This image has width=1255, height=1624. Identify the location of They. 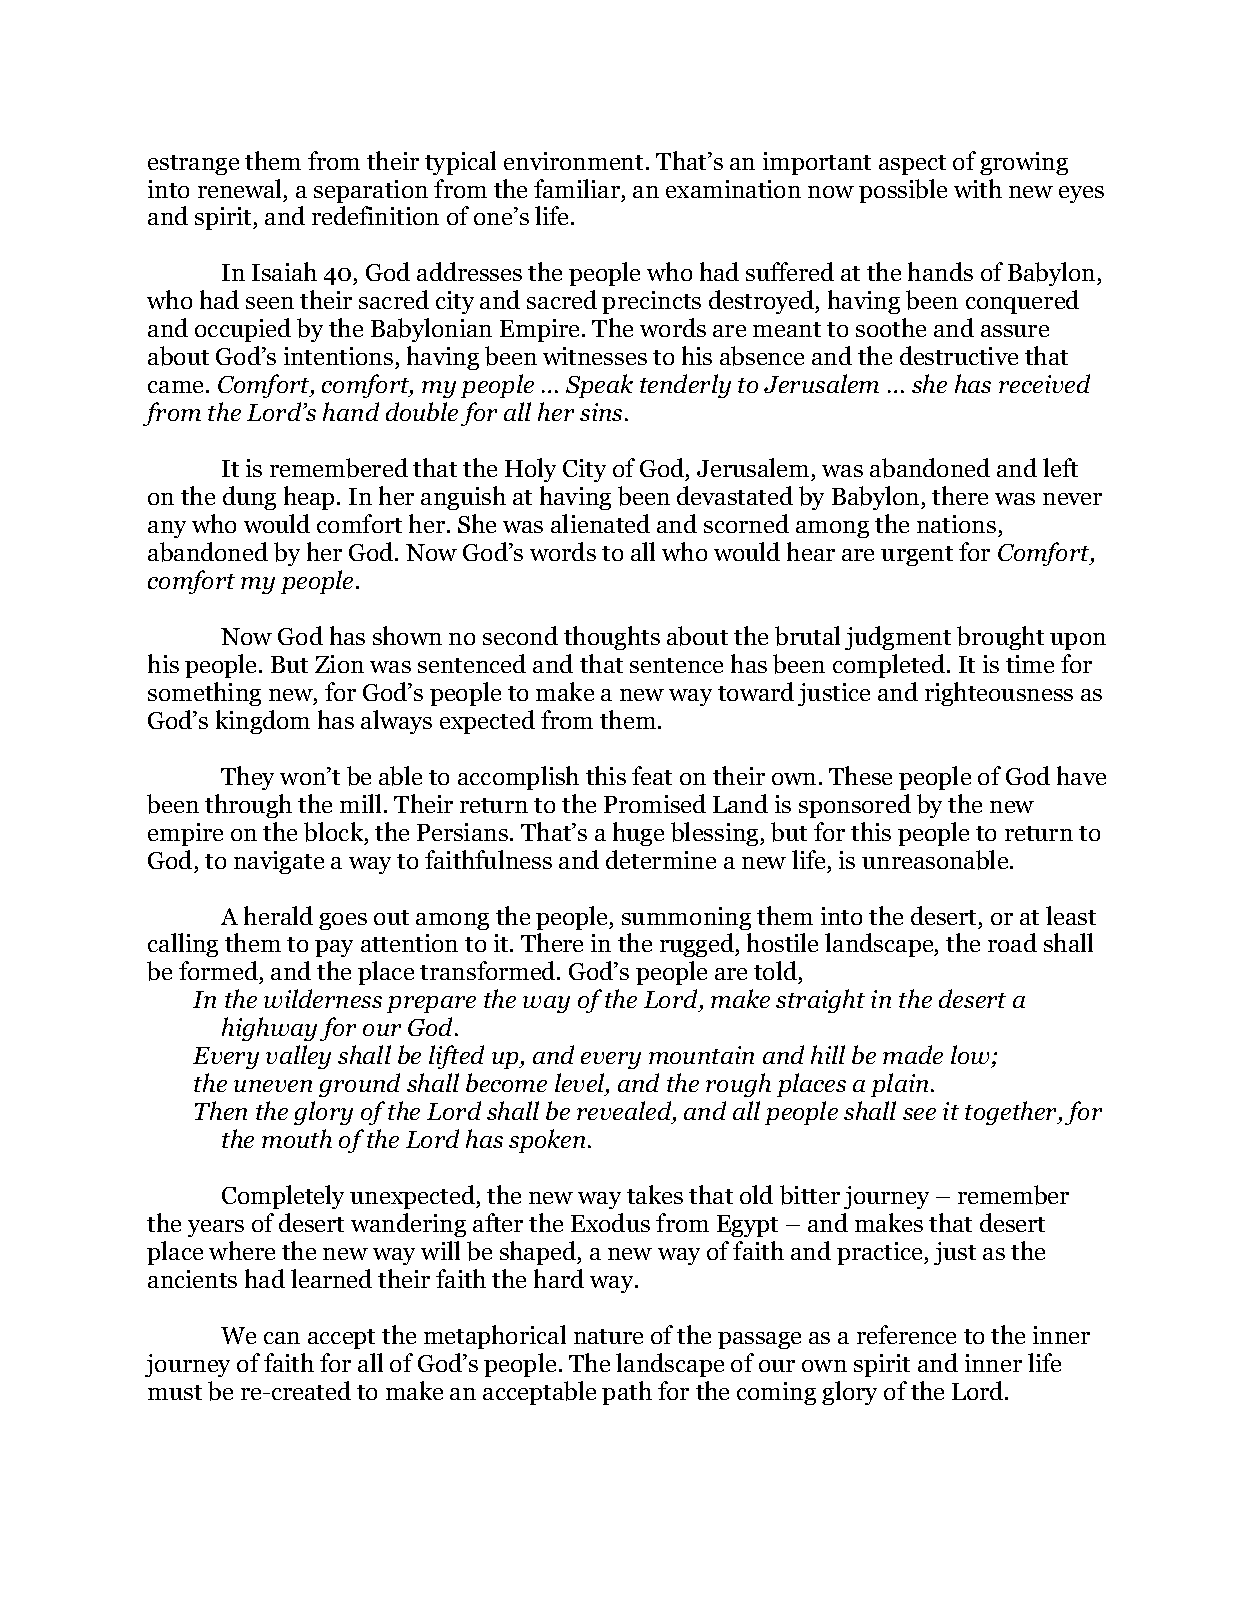
(247, 778).
